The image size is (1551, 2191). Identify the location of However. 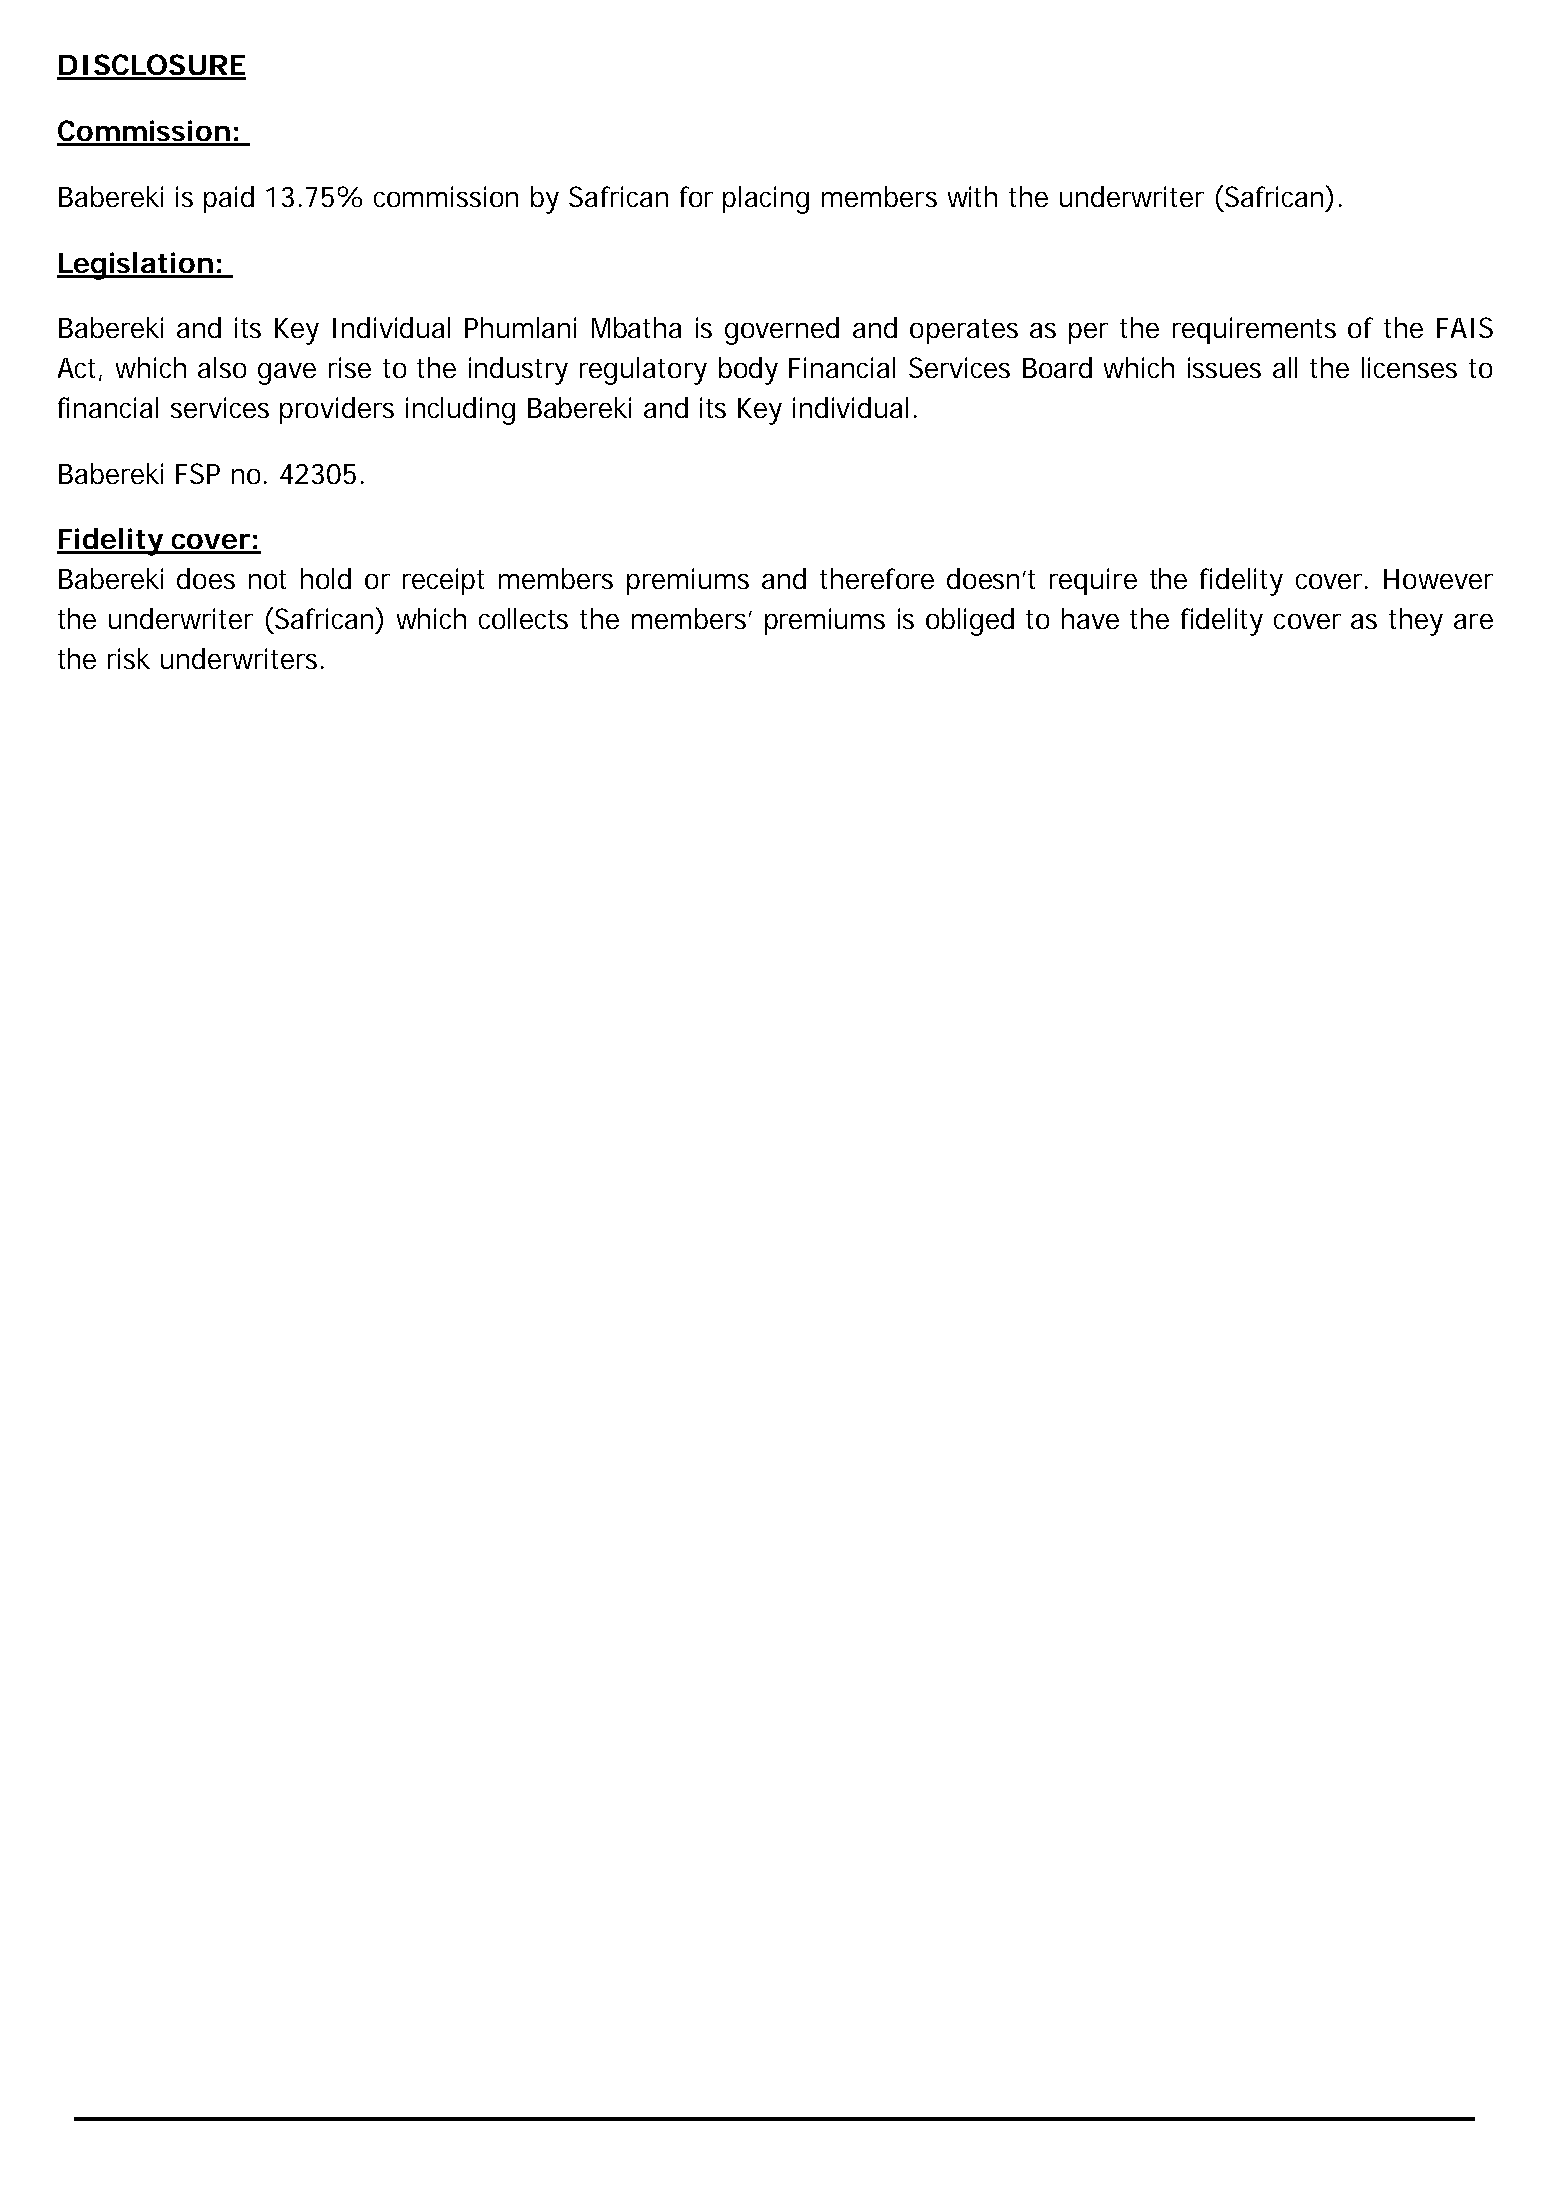
(1438, 579).
